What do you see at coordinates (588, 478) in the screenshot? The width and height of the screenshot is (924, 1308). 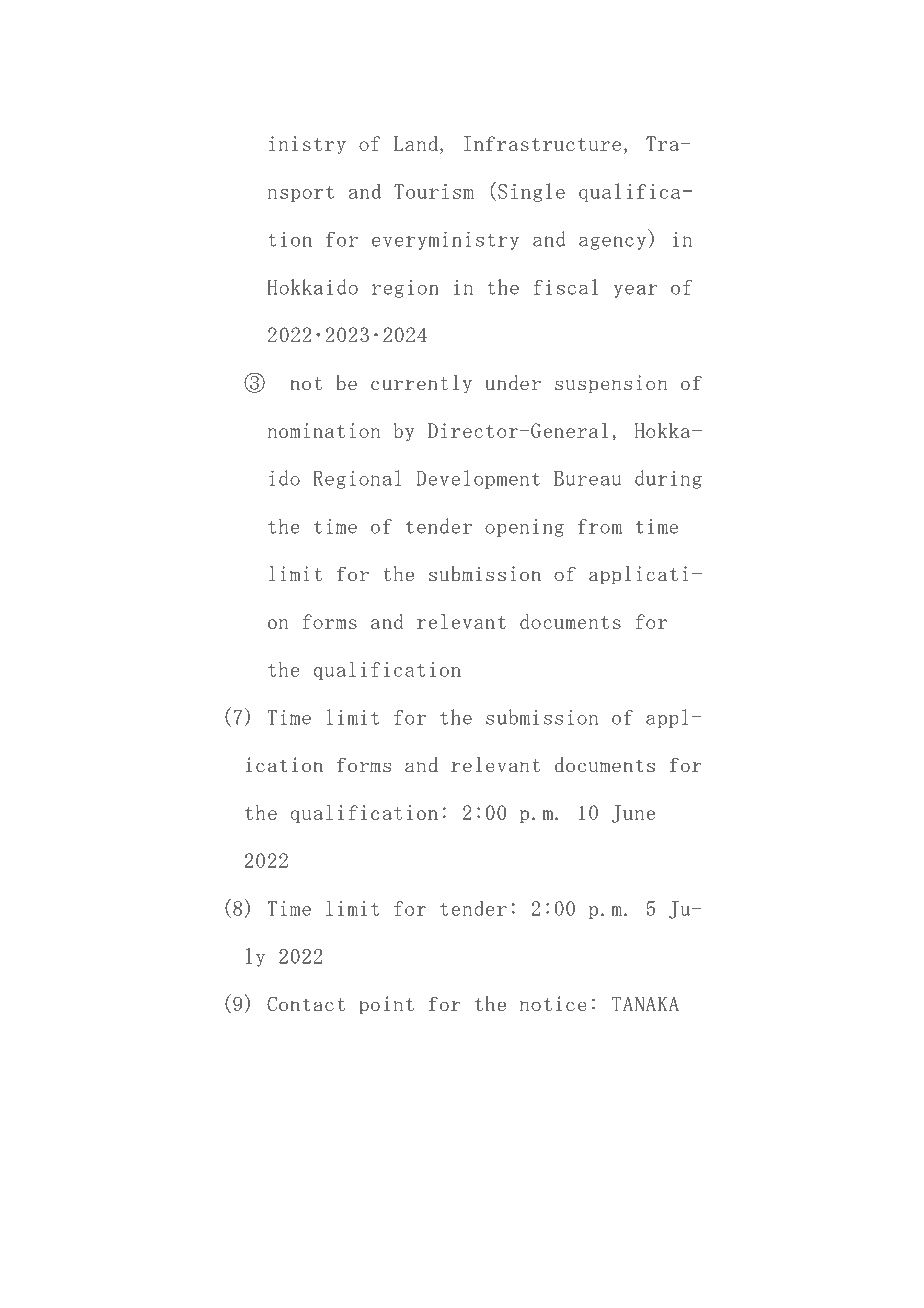 I see `Bureau` at bounding box center [588, 478].
